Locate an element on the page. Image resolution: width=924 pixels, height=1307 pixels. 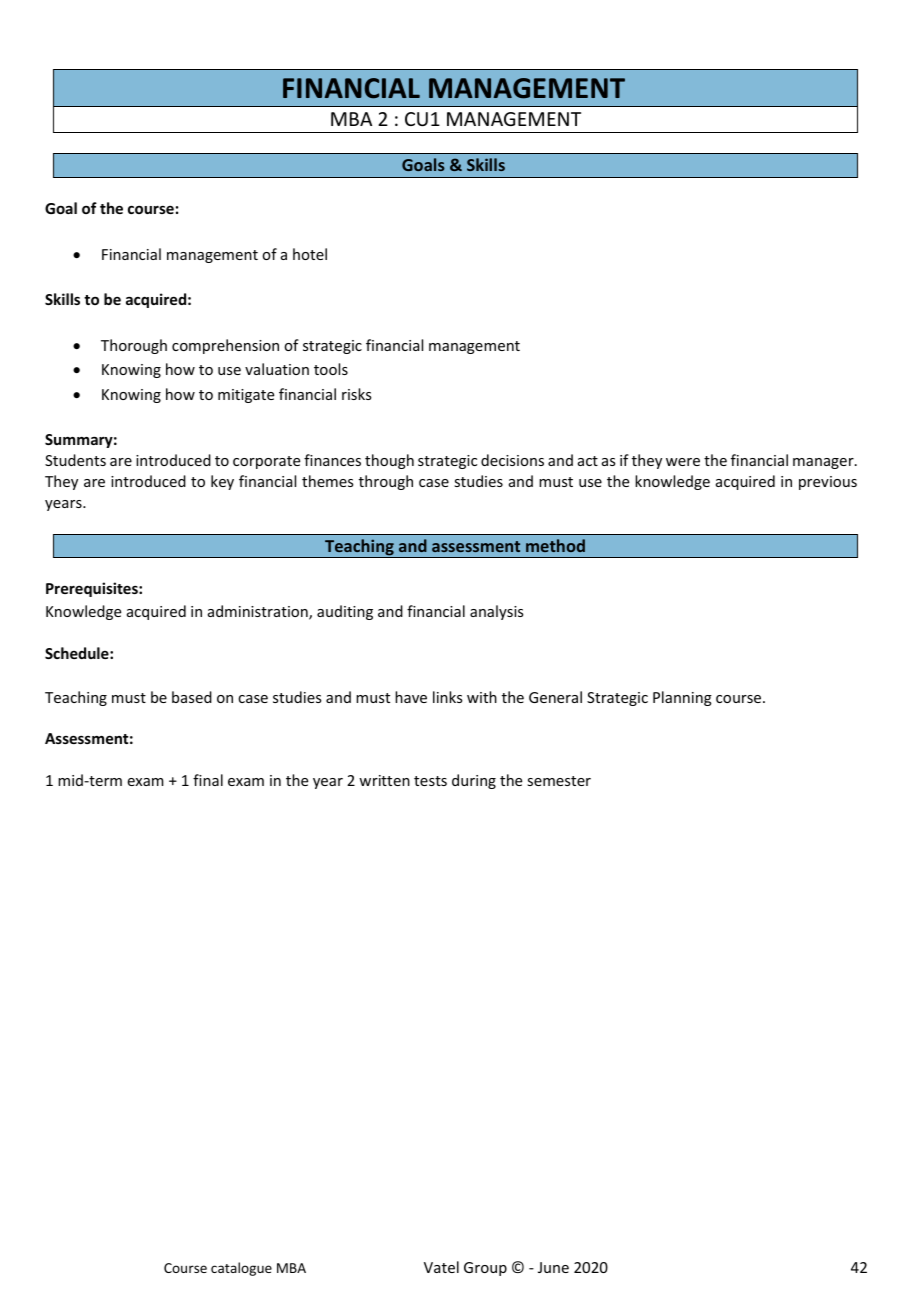
Planning is located at coordinates (682, 698).
